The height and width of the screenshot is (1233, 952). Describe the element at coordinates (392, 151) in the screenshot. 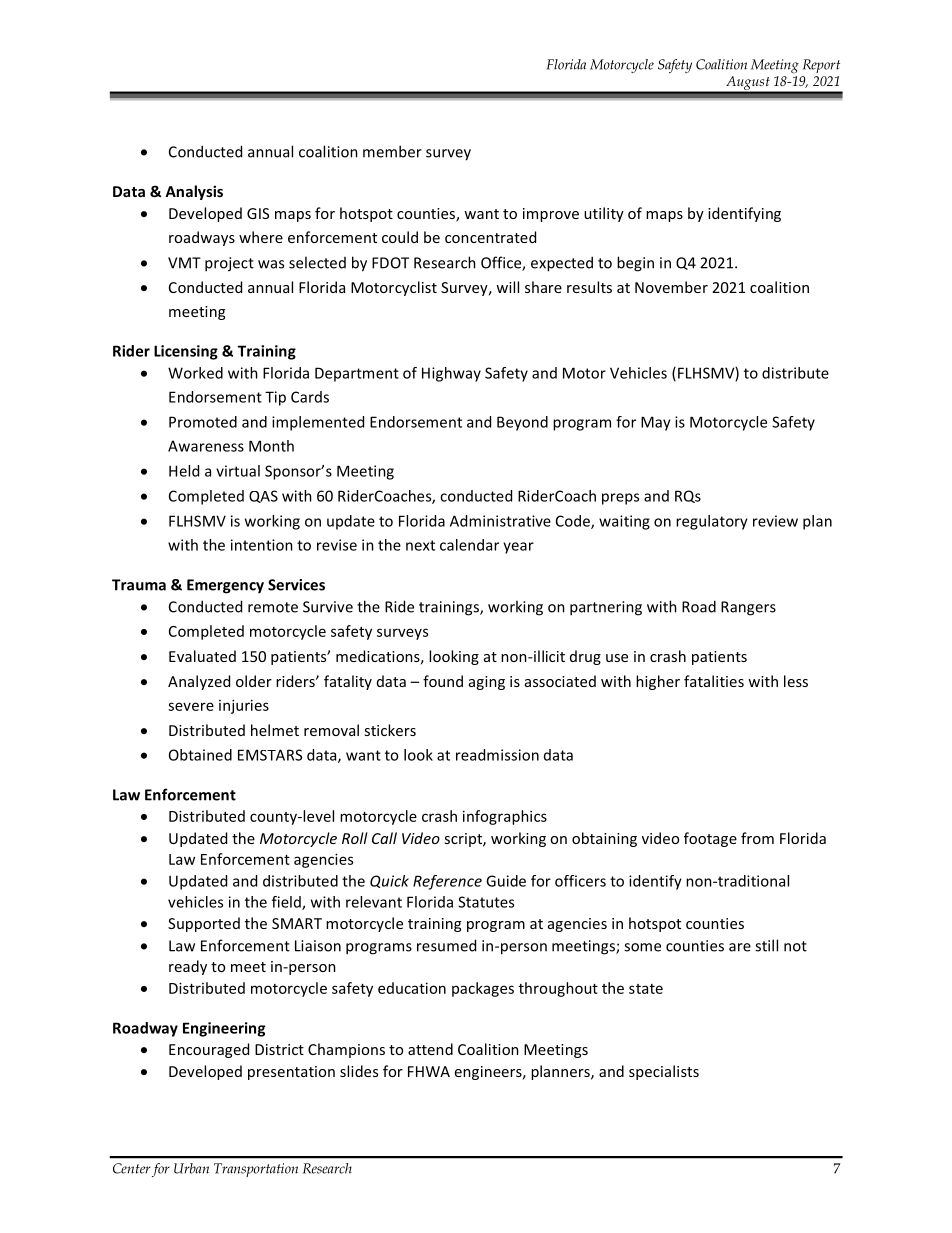

I see `member` at that location.
